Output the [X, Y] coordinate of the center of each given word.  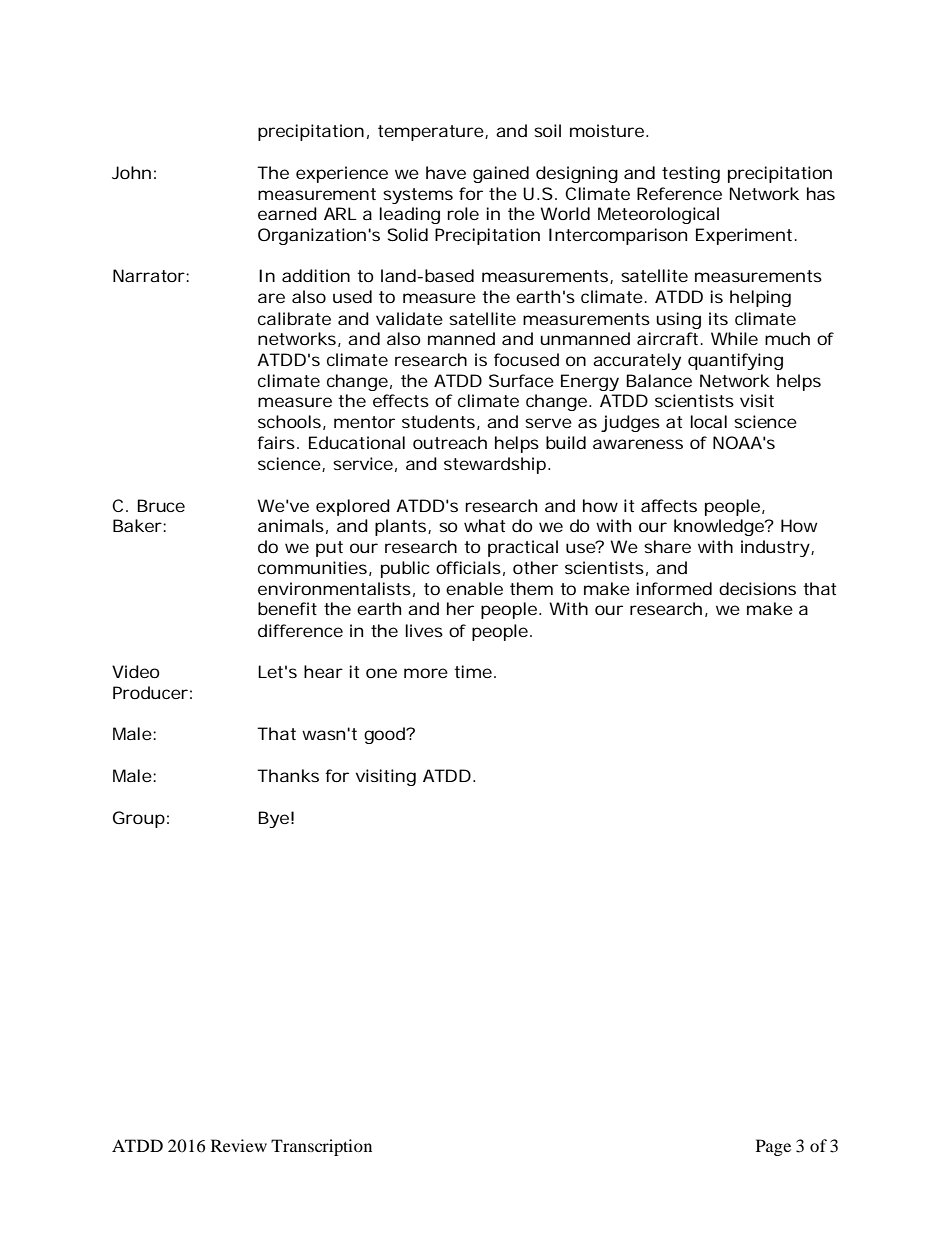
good [385, 735]
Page [773, 1147]
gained [501, 174]
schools [289, 421]
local [708, 421]
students [438, 421]
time [473, 671]
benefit [287, 608]
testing [691, 174]
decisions [757, 588]
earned [287, 213]
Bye [273, 819]
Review [239, 1145]
